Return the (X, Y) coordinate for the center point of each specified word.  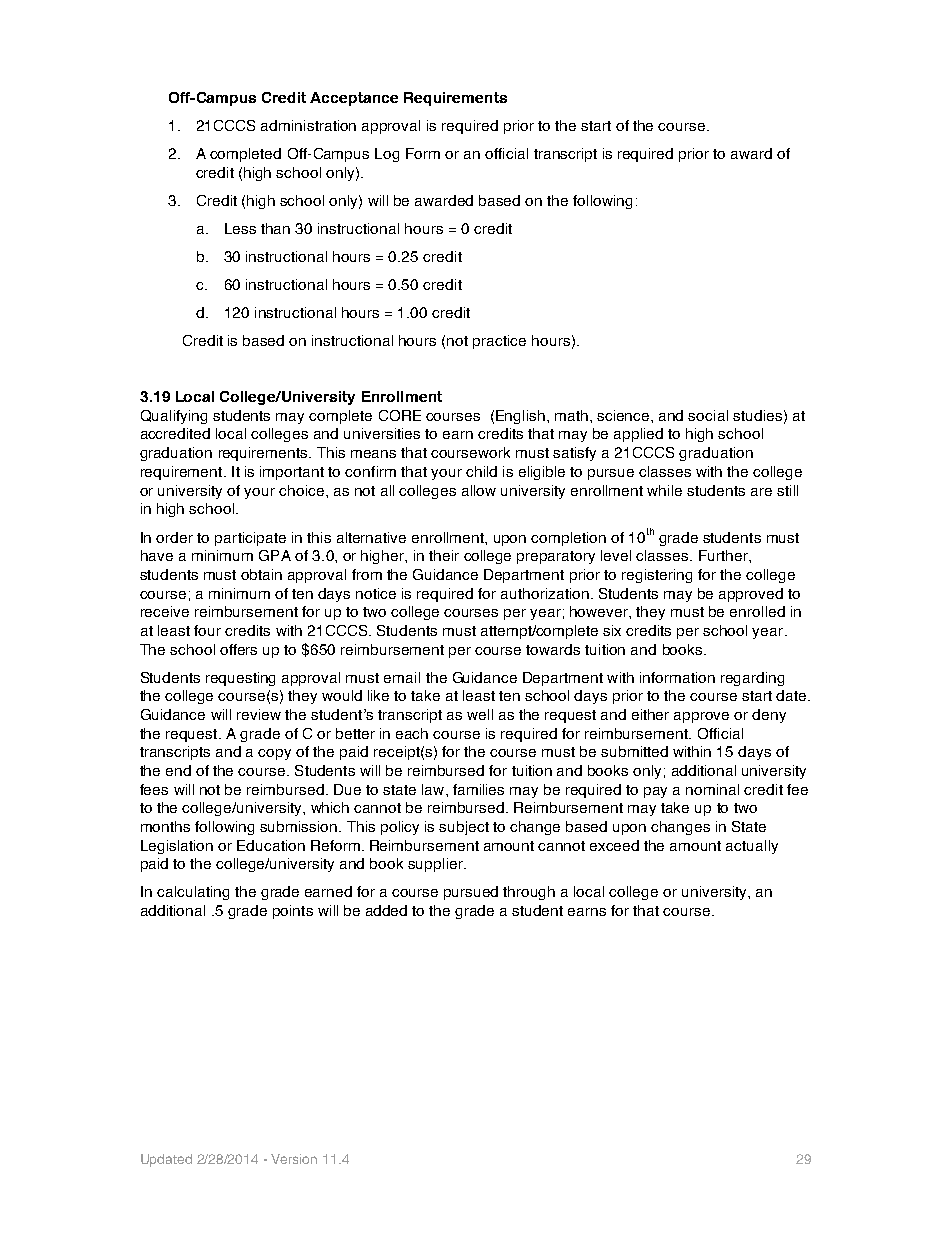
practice (499, 342)
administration (308, 125)
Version (294, 1159)
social (708, 415)
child (481, 471)
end (178, 770)
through (529, 893)
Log (387, 155)
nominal (712, 789)
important (292, 473)
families (478, 789)
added (386, 910)
